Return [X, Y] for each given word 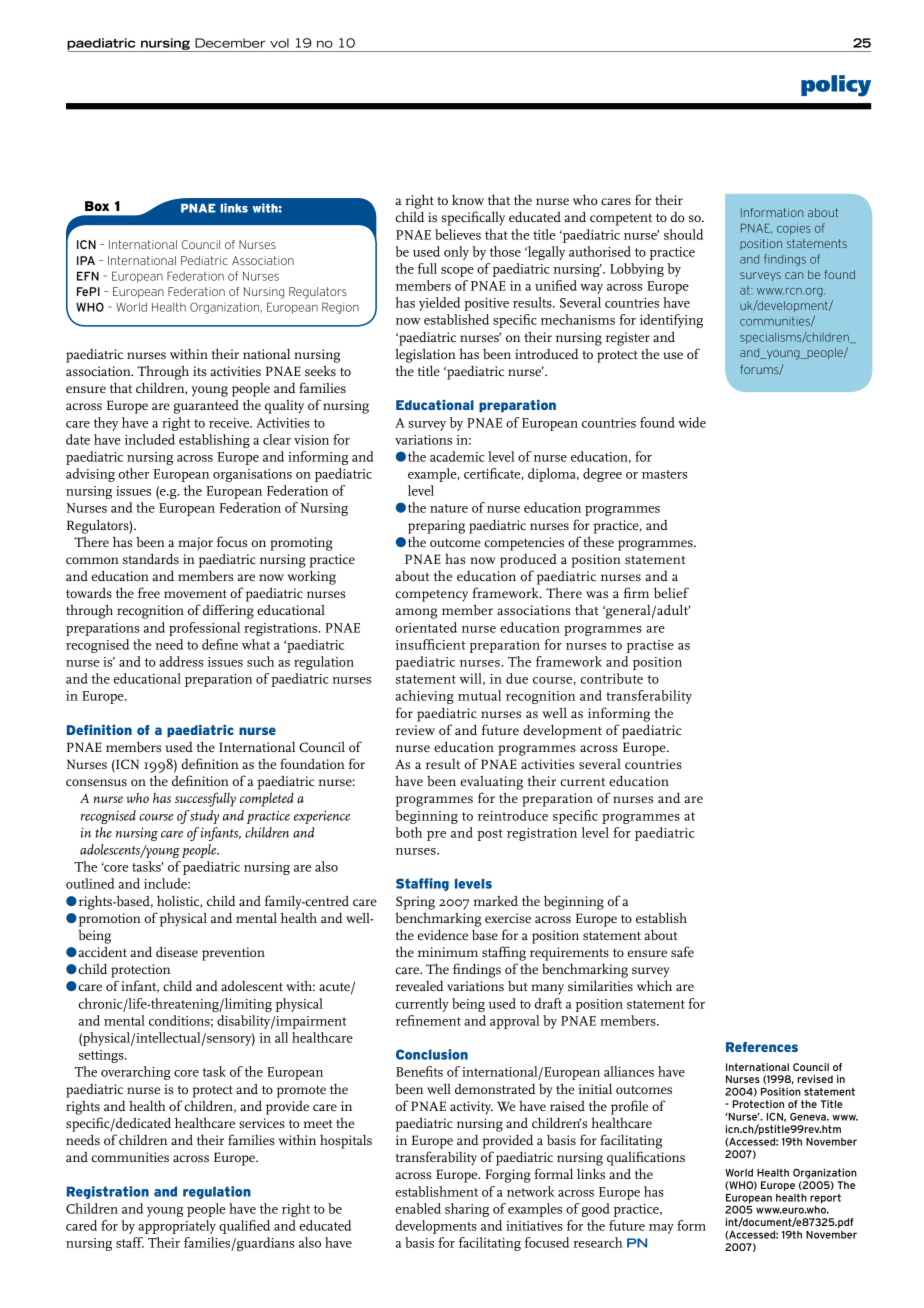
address [181, 661]
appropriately [177, 1227]
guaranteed [206, 407]
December [230, 43]
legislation [425, 355]
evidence [442, 934]
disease [177, 951]
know [468, 200]
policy [836, 86]
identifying [671, 321]
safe [682, 951]
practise [650, 646]
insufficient [430, 644]
